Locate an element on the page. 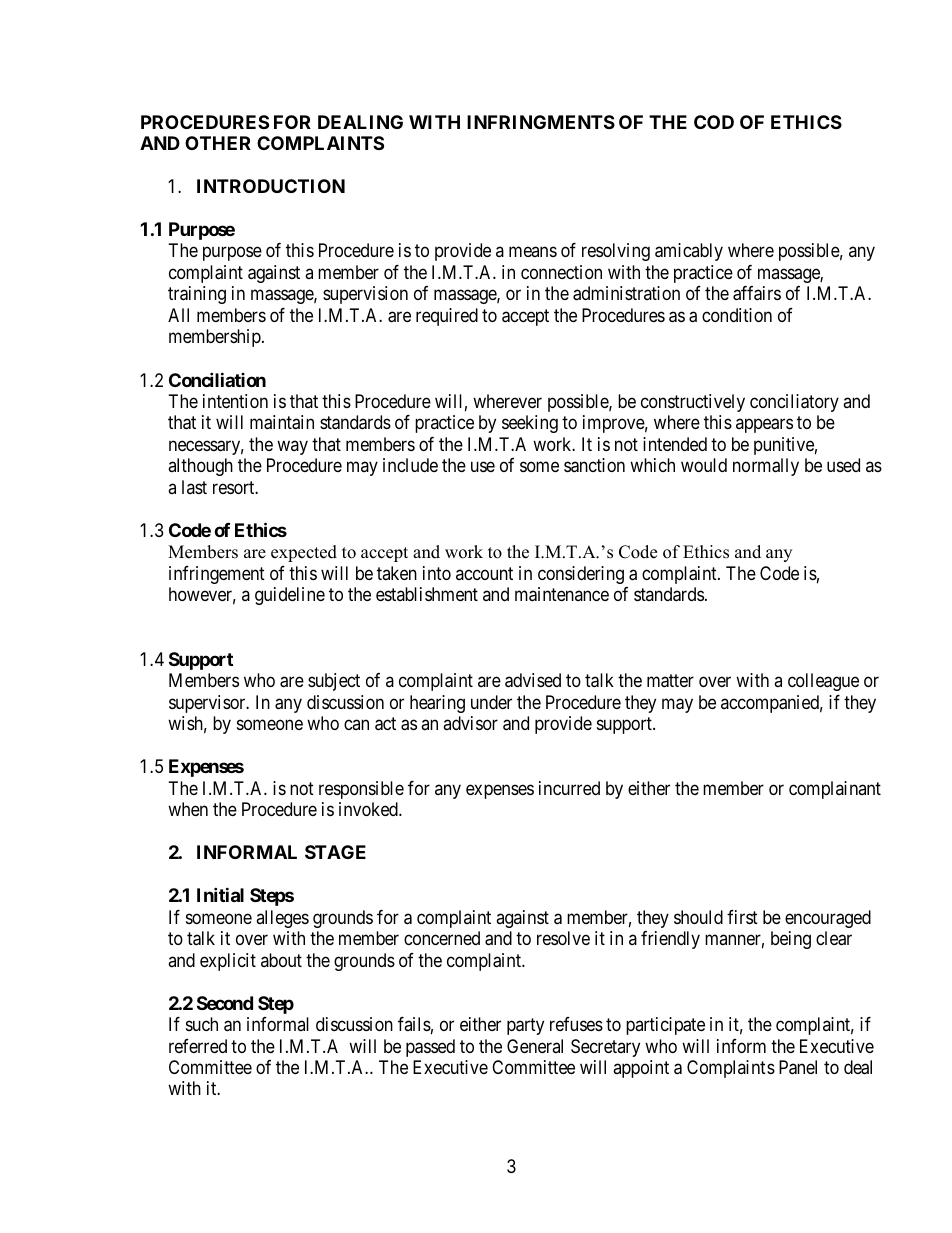 The image size is (952, 1233). guideline is located at coordinates (290, 596).
